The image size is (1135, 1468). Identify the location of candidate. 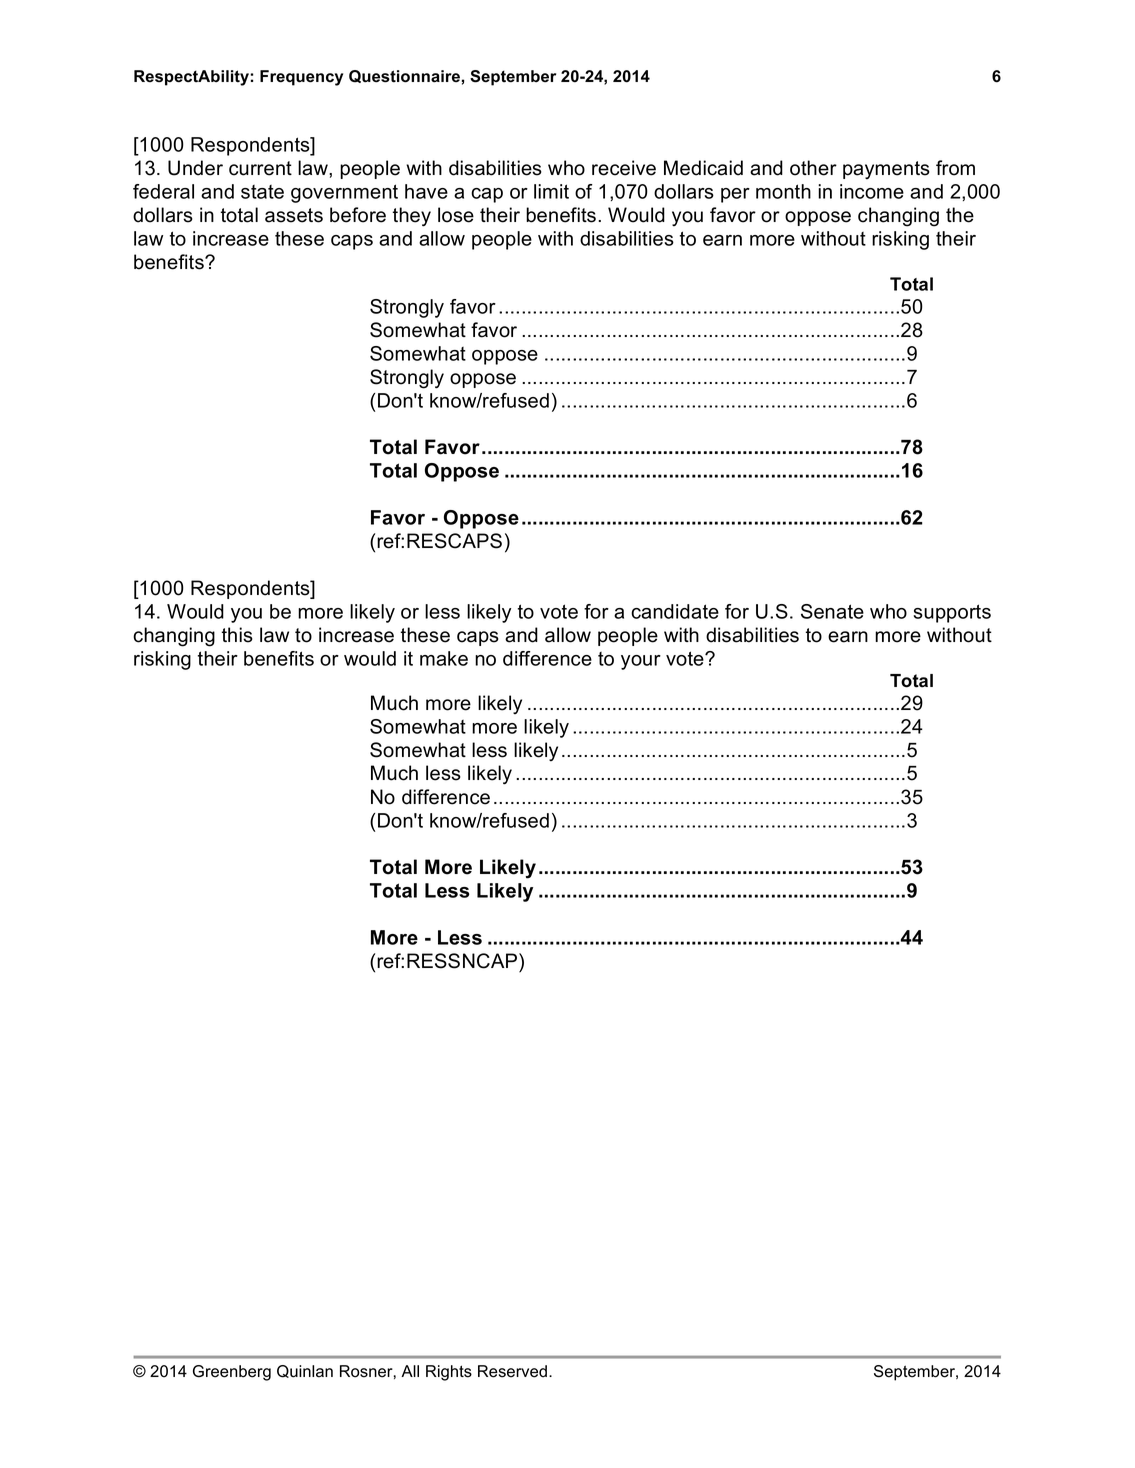
(675, 611).
